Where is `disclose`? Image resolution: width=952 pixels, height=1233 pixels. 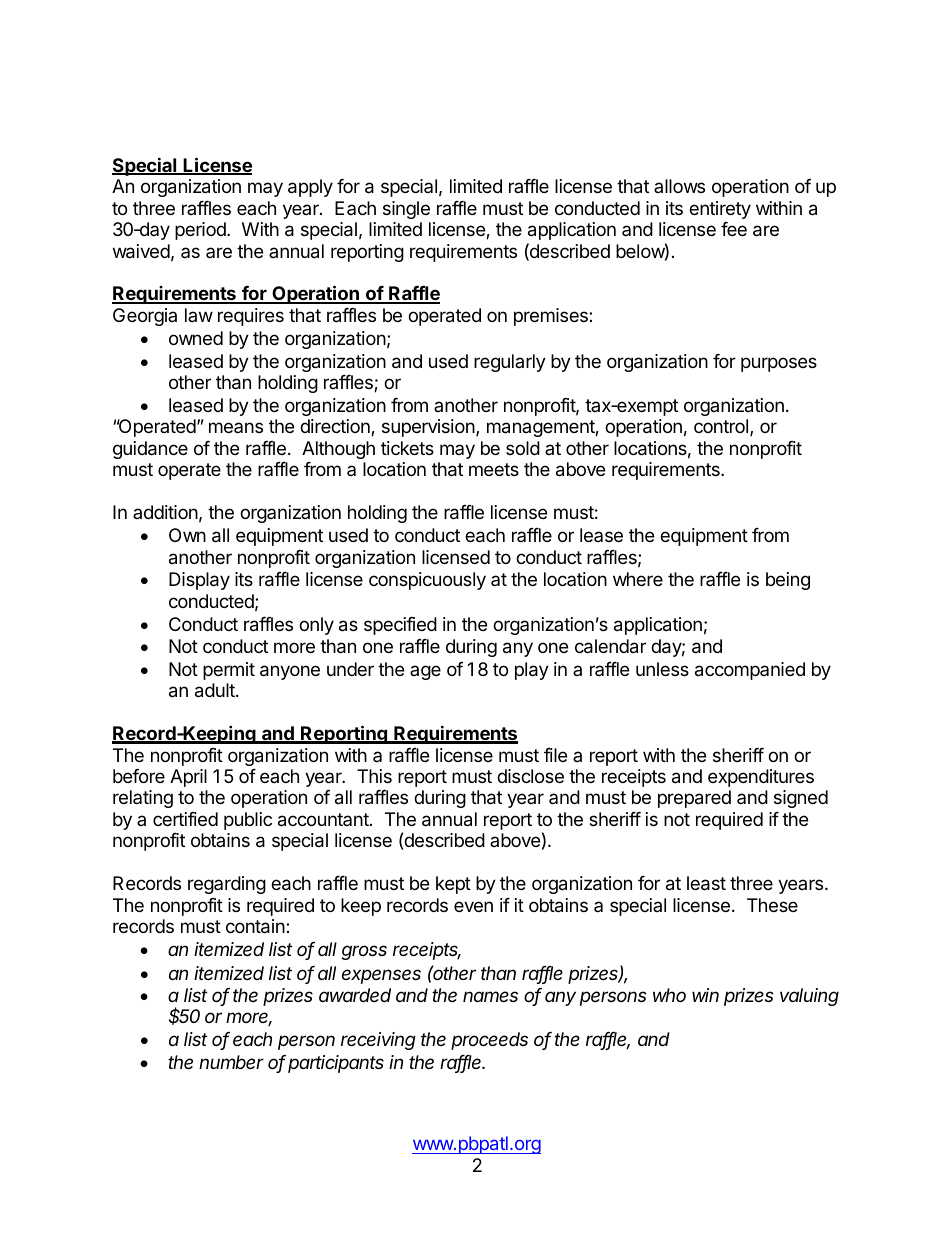
disclose is located at coordinates (530, 776).
